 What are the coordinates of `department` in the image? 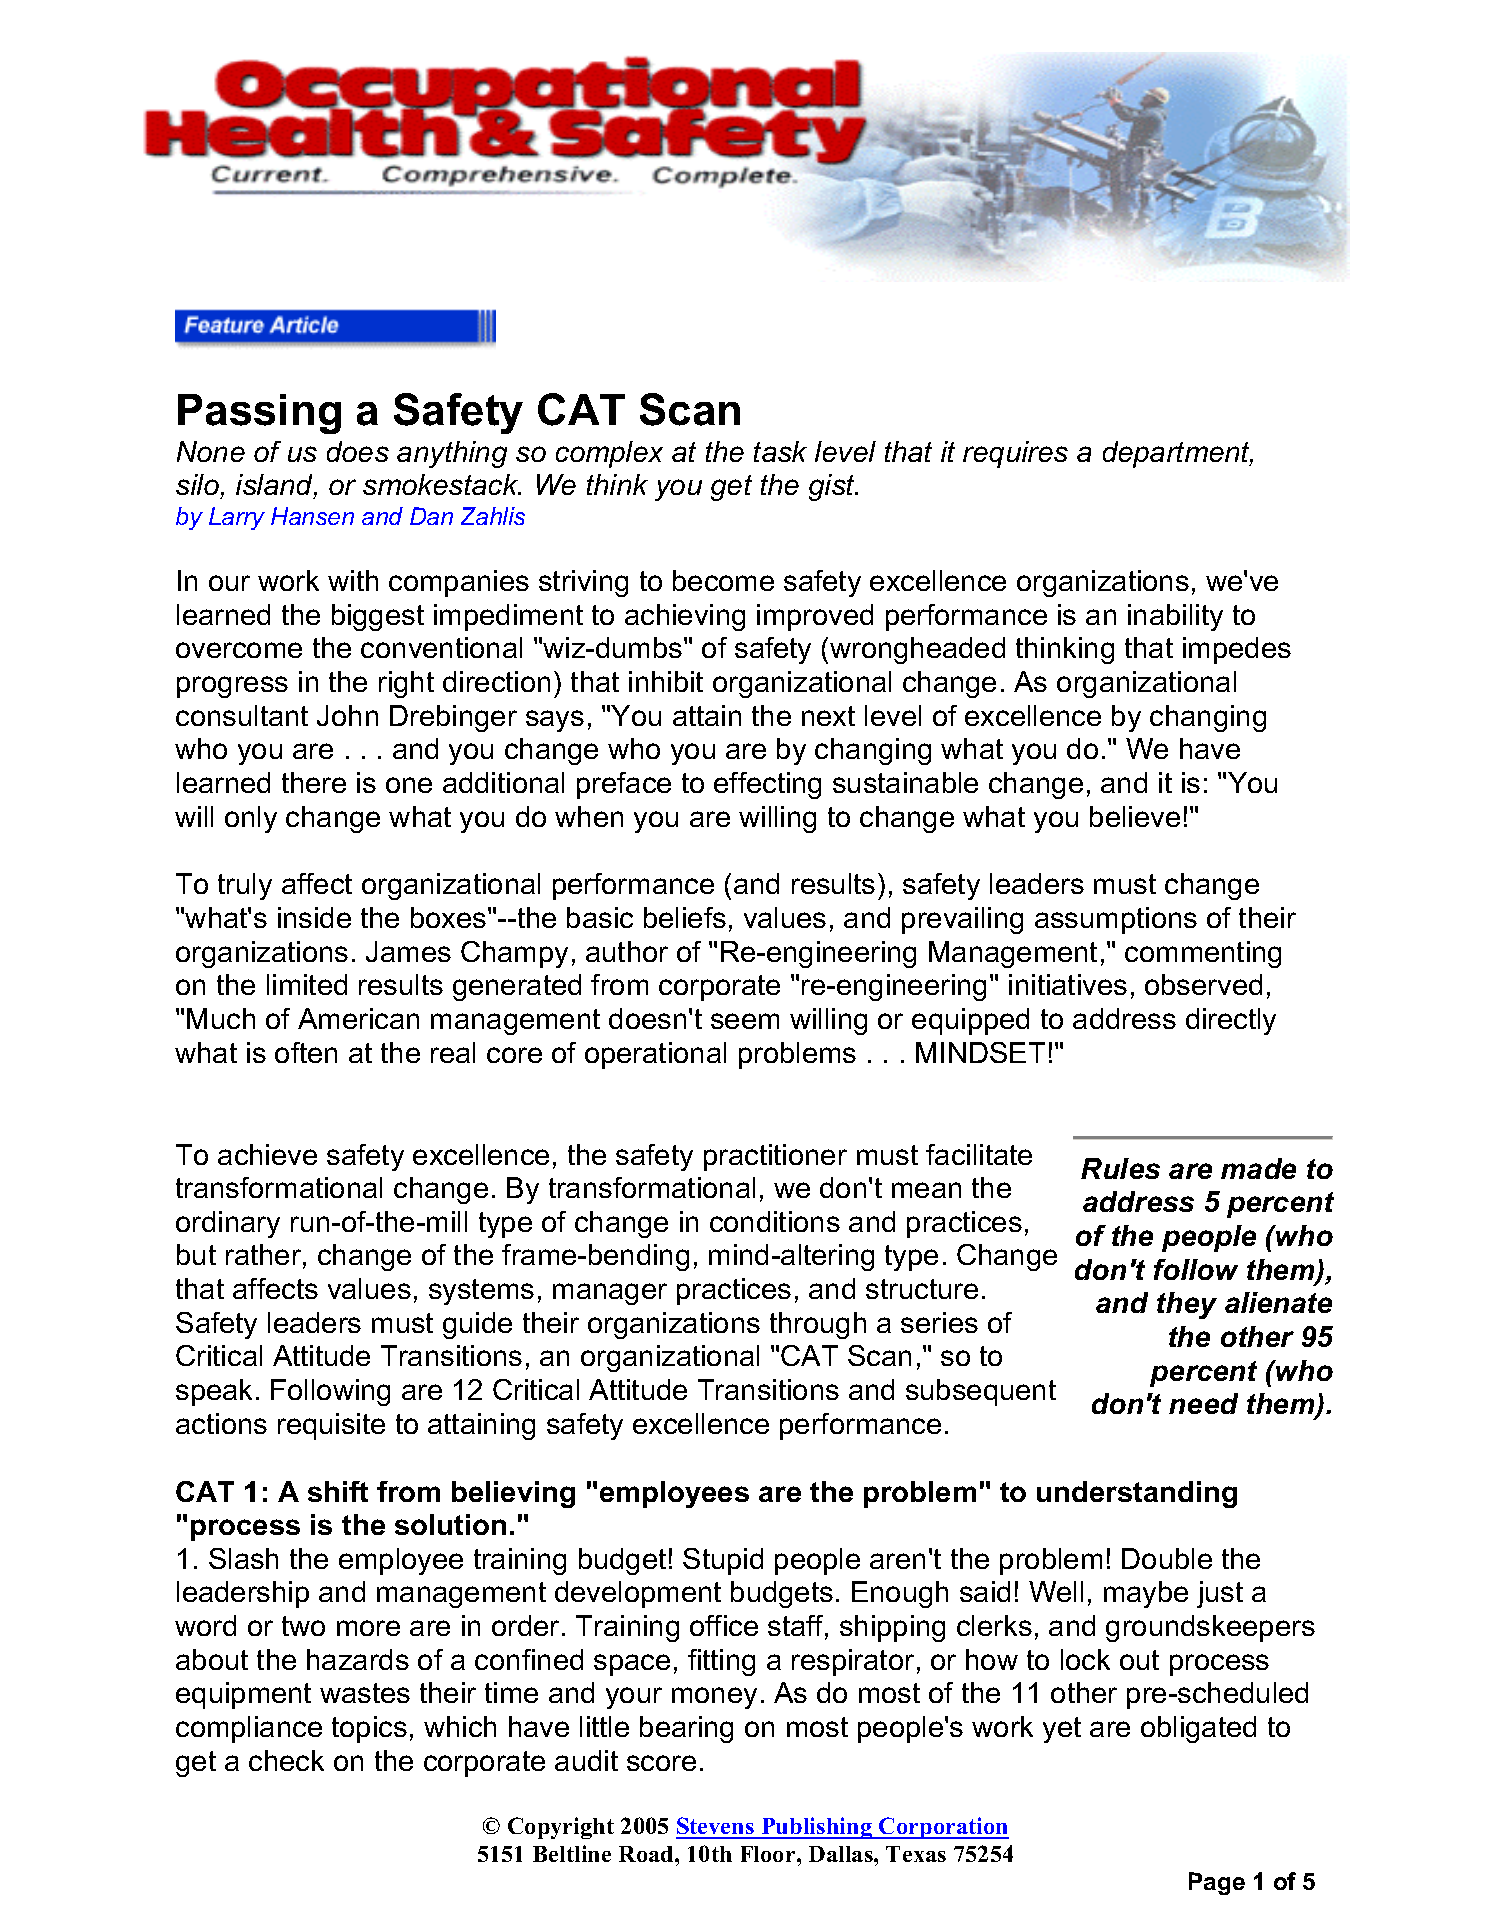 It's located at (1178, 454).
